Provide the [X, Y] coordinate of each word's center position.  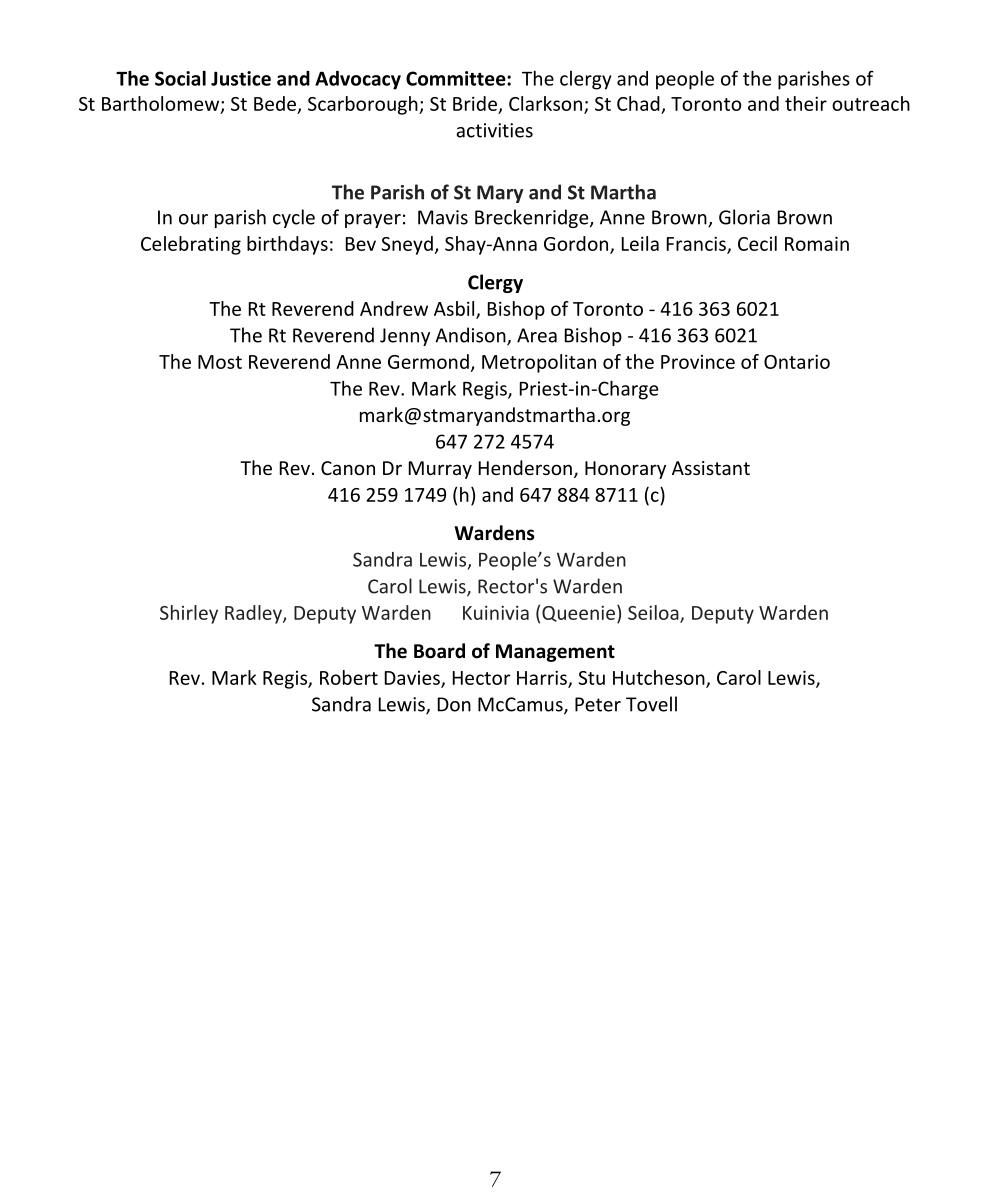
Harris [543, 678]
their [806, 103]
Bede [275, 103]
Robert [349, 677]
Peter [598, 704]
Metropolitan [539, 363]
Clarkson [547, 104]
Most [220, 362]
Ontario [797, 361]
